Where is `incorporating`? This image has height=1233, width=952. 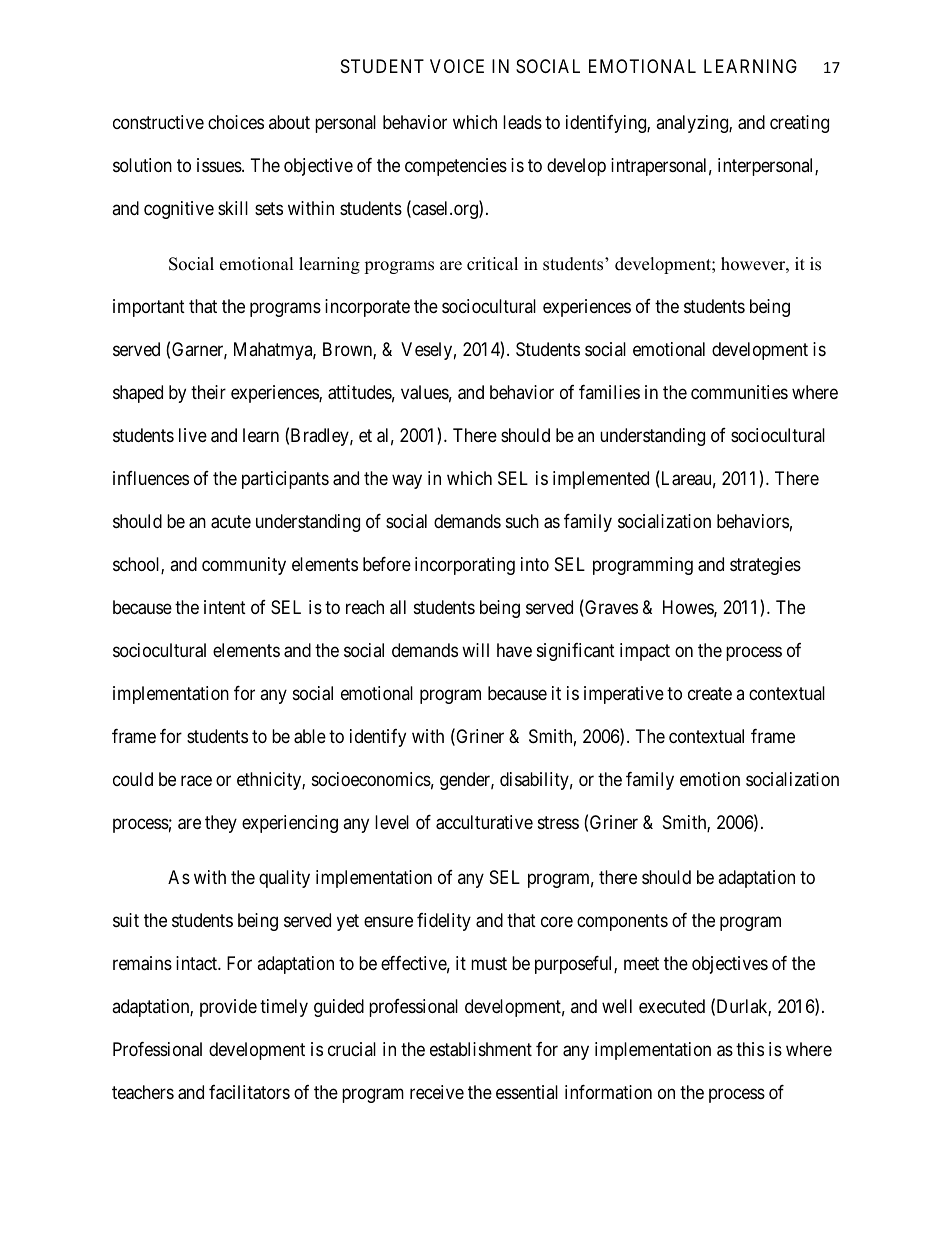 incorporating is located at coordinates (465, 566).
